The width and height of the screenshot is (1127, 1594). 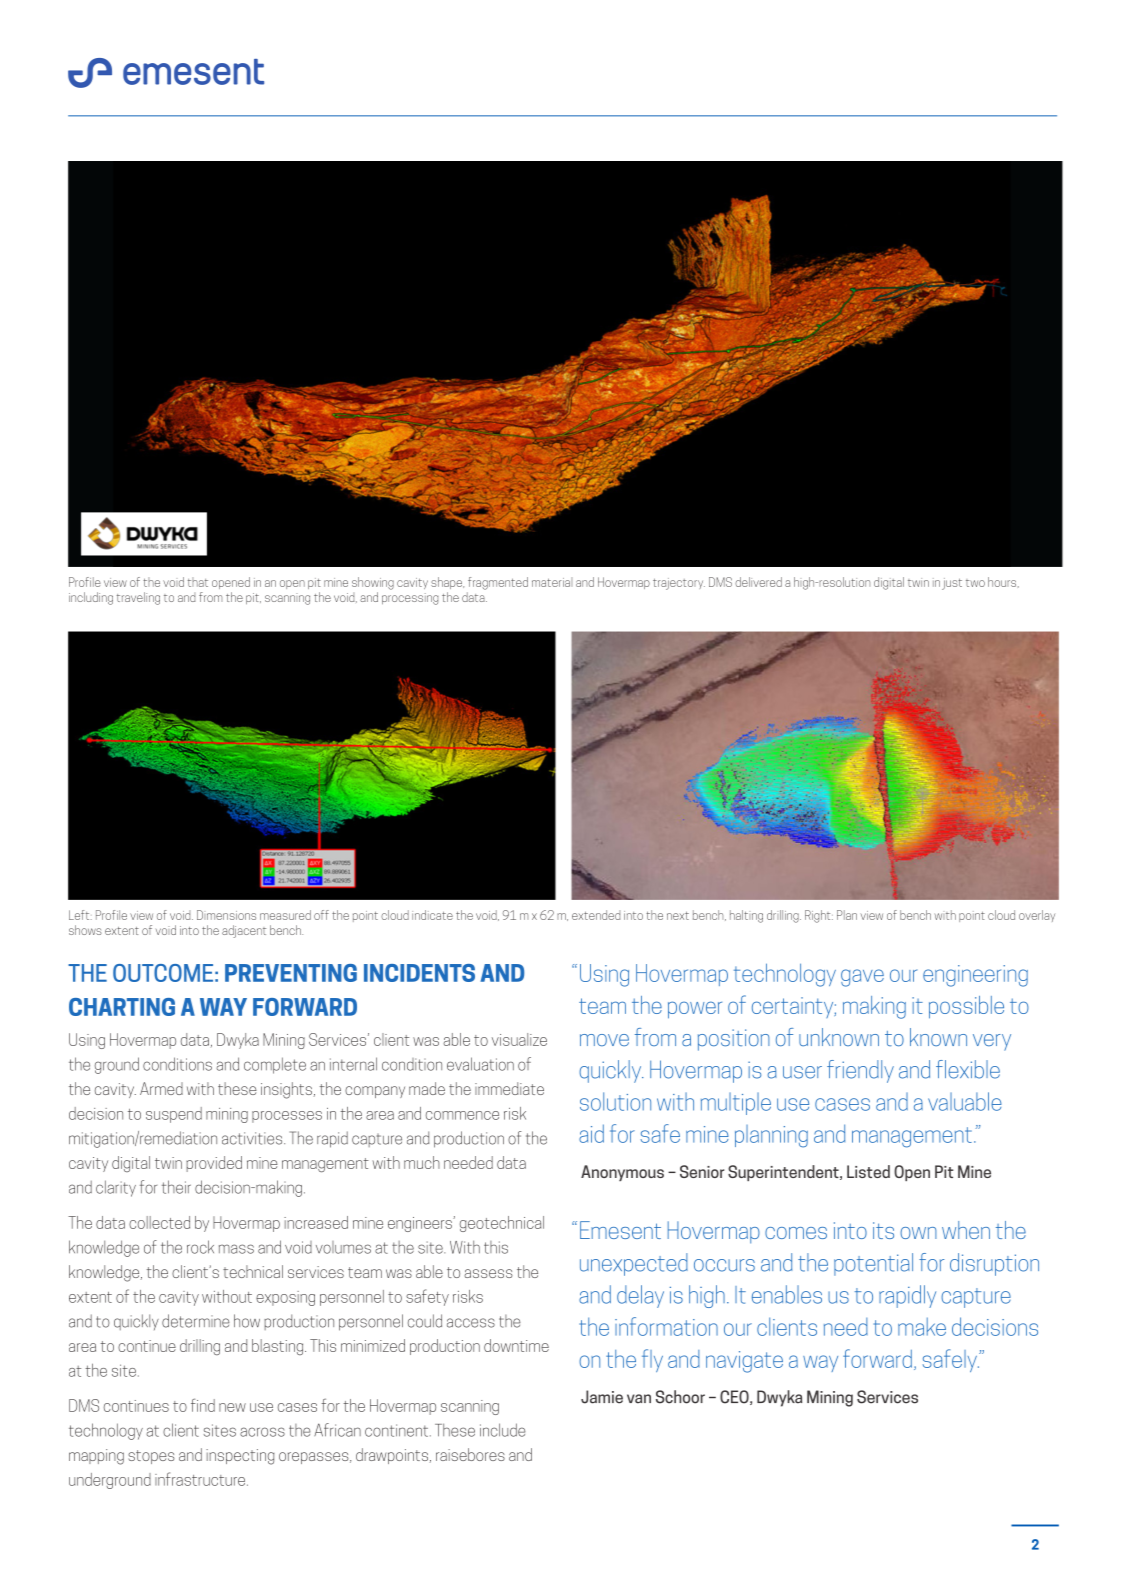 What do you see at coordinates (200, 1247) in the screenshot?
I see `rock` at bounding box center [200, 1247].
